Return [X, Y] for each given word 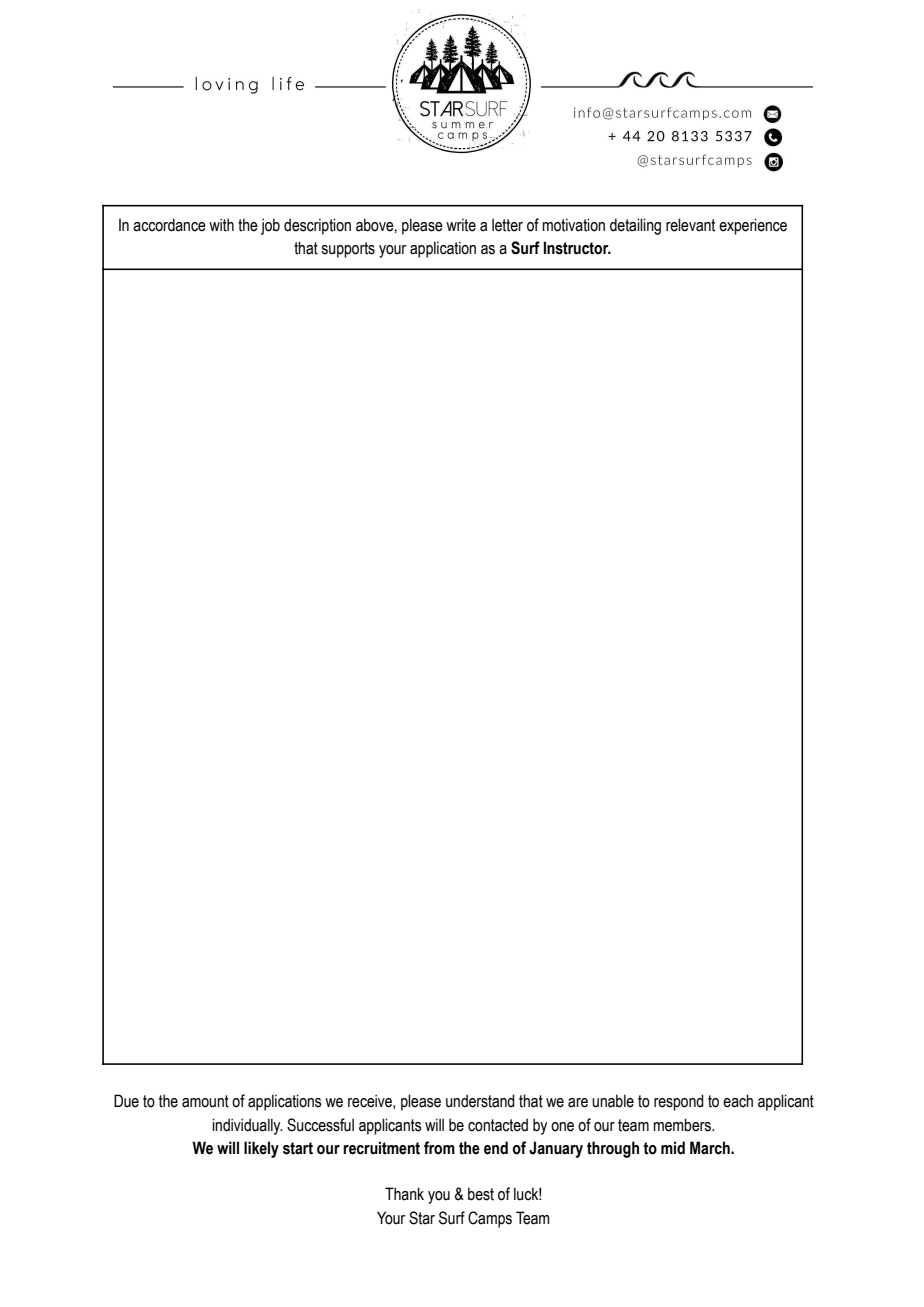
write [461, 225]
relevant [690, 225]
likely [261, 1149]
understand [480, 1101]
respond [679, 1102]
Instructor [577, 248]
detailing [635, 226]
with [221, 225]
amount [205, 1101]
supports [348, 250]
